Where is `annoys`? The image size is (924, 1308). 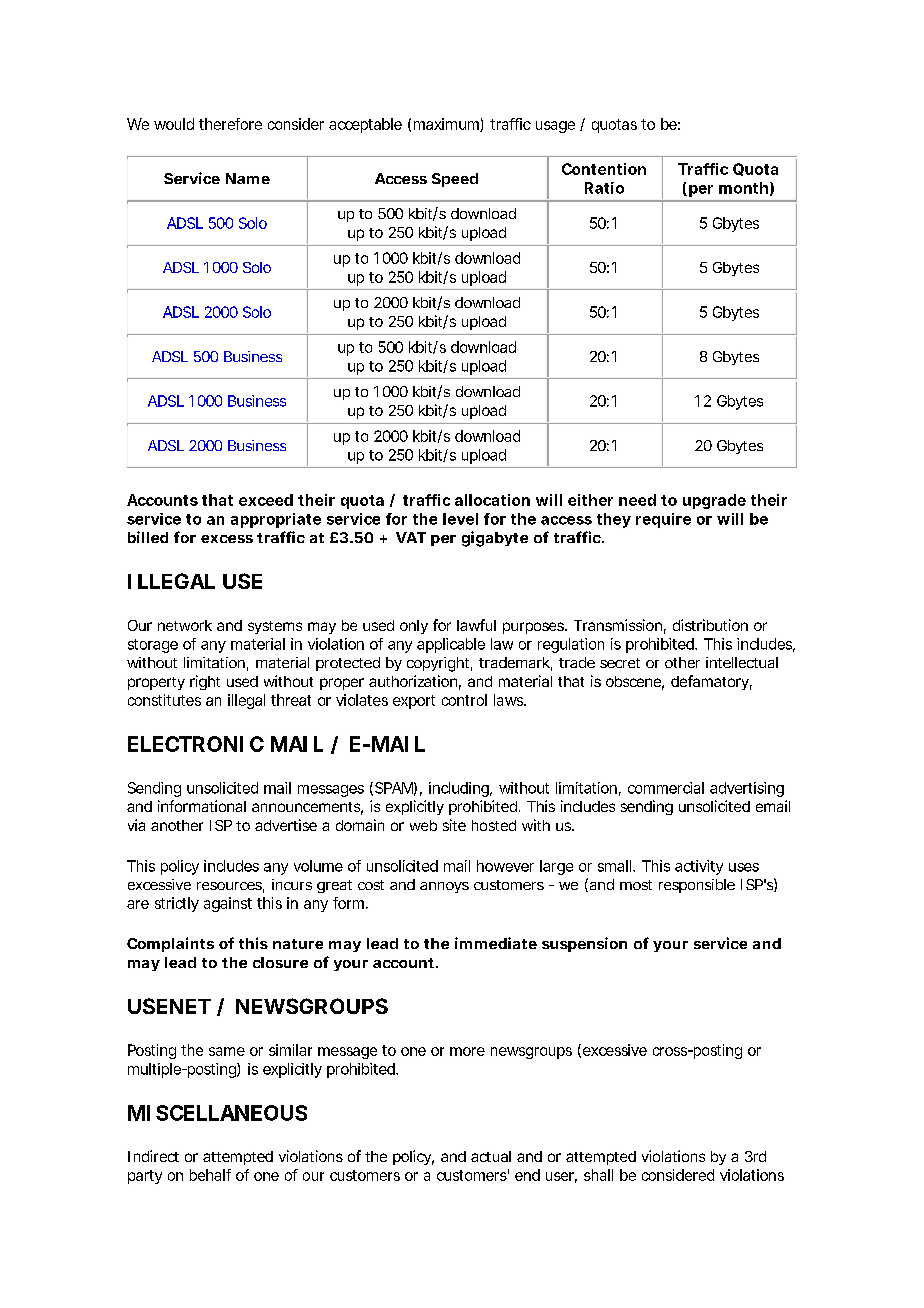
annoys is located at coordinates (444, 887).
